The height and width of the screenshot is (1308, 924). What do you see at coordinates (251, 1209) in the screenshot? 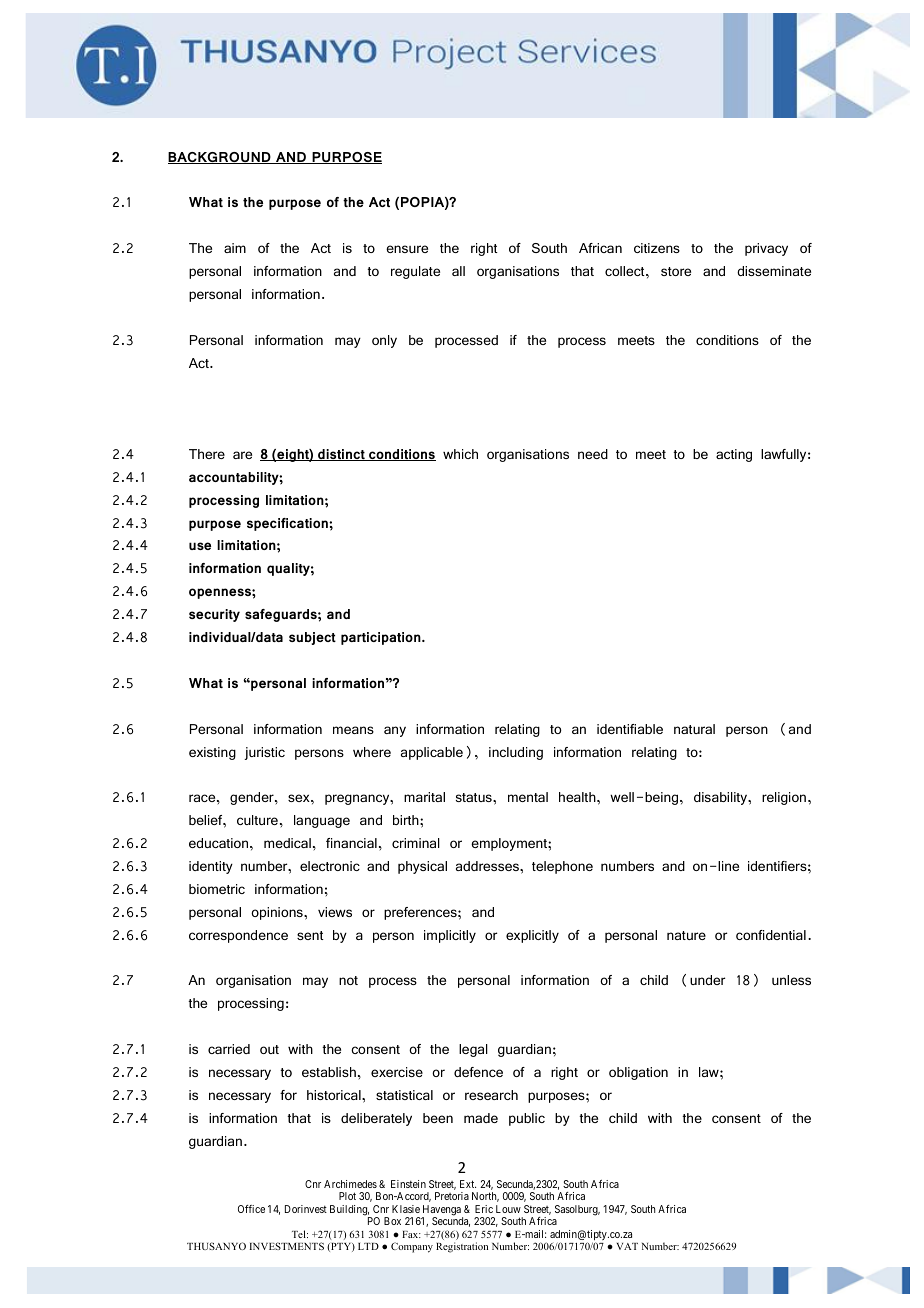
I see `Office` at bounding box center [251, 1209].
